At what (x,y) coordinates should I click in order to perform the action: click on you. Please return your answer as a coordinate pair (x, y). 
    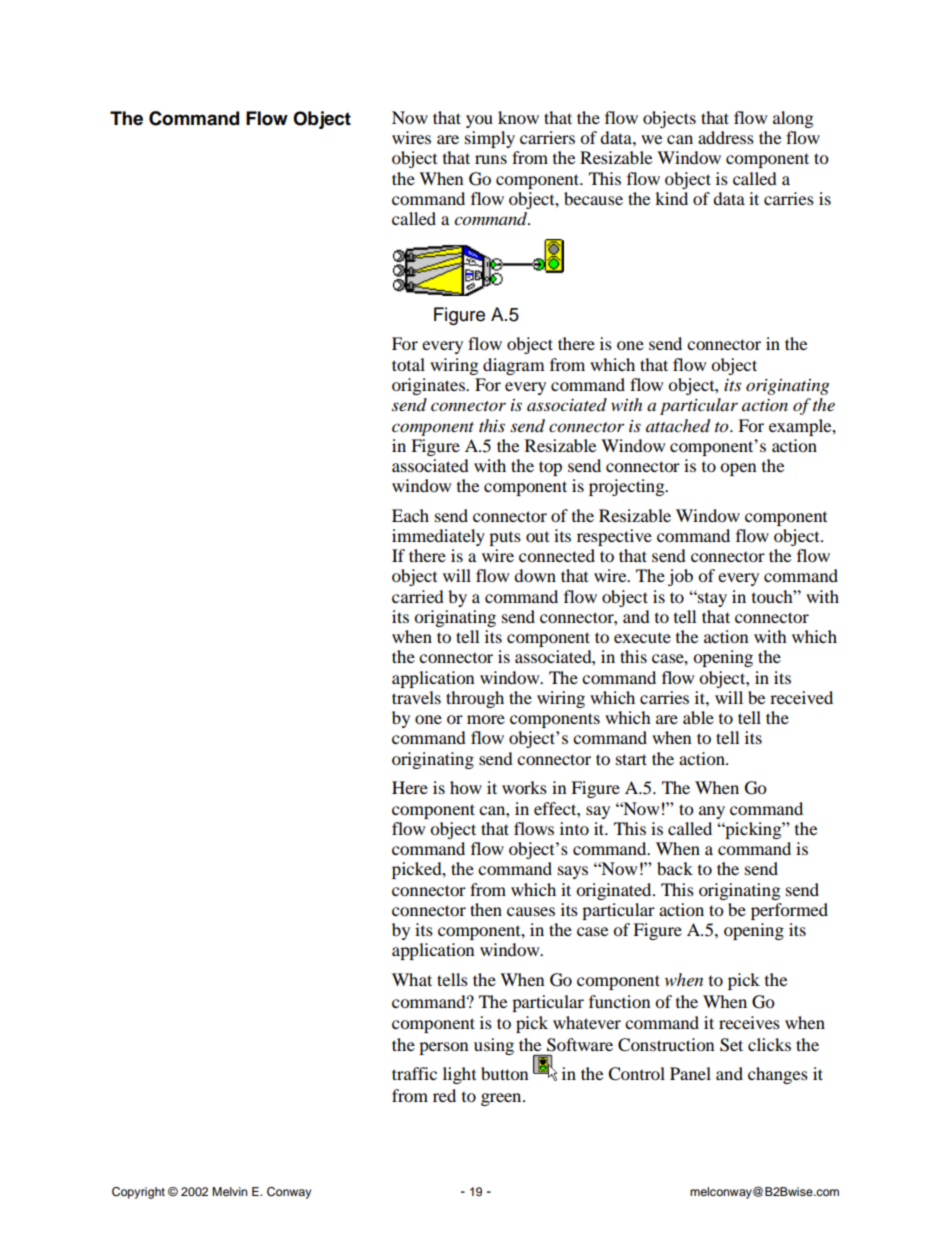
    Looking at the image, I should click on (479, 121).
